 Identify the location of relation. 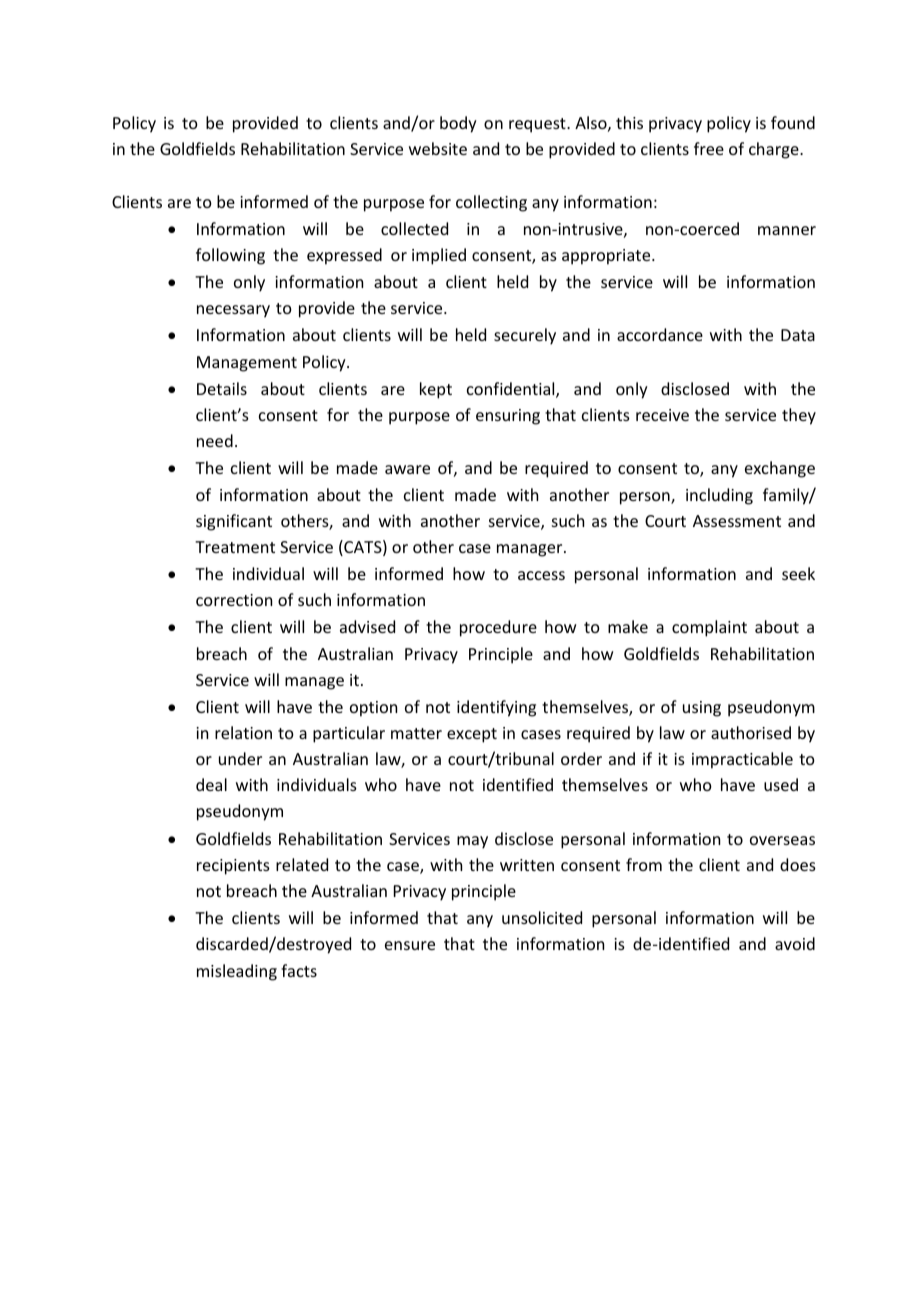
(243, 732).
